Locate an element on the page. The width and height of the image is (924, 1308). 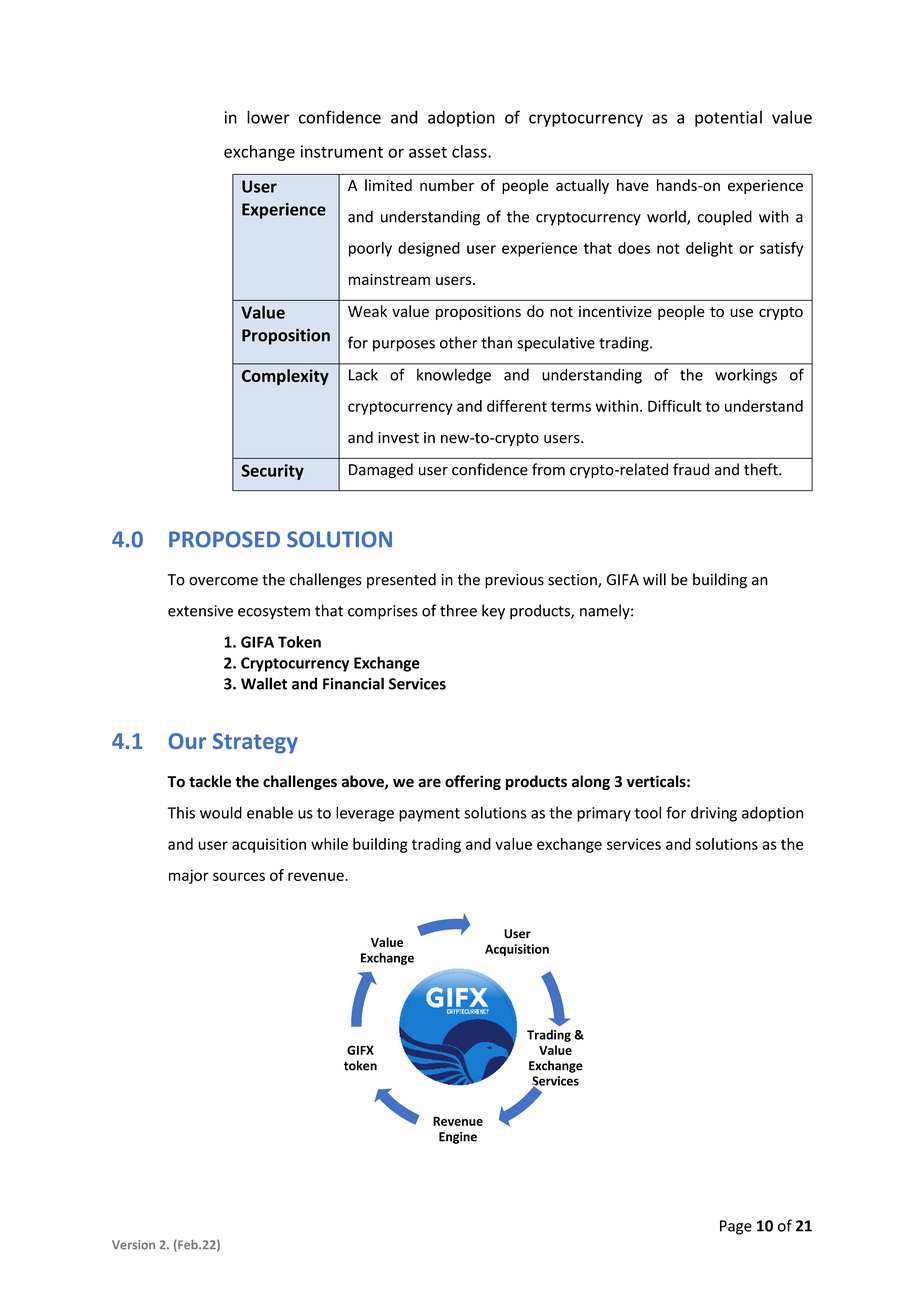
potential is located at coordinates (728, 118).
